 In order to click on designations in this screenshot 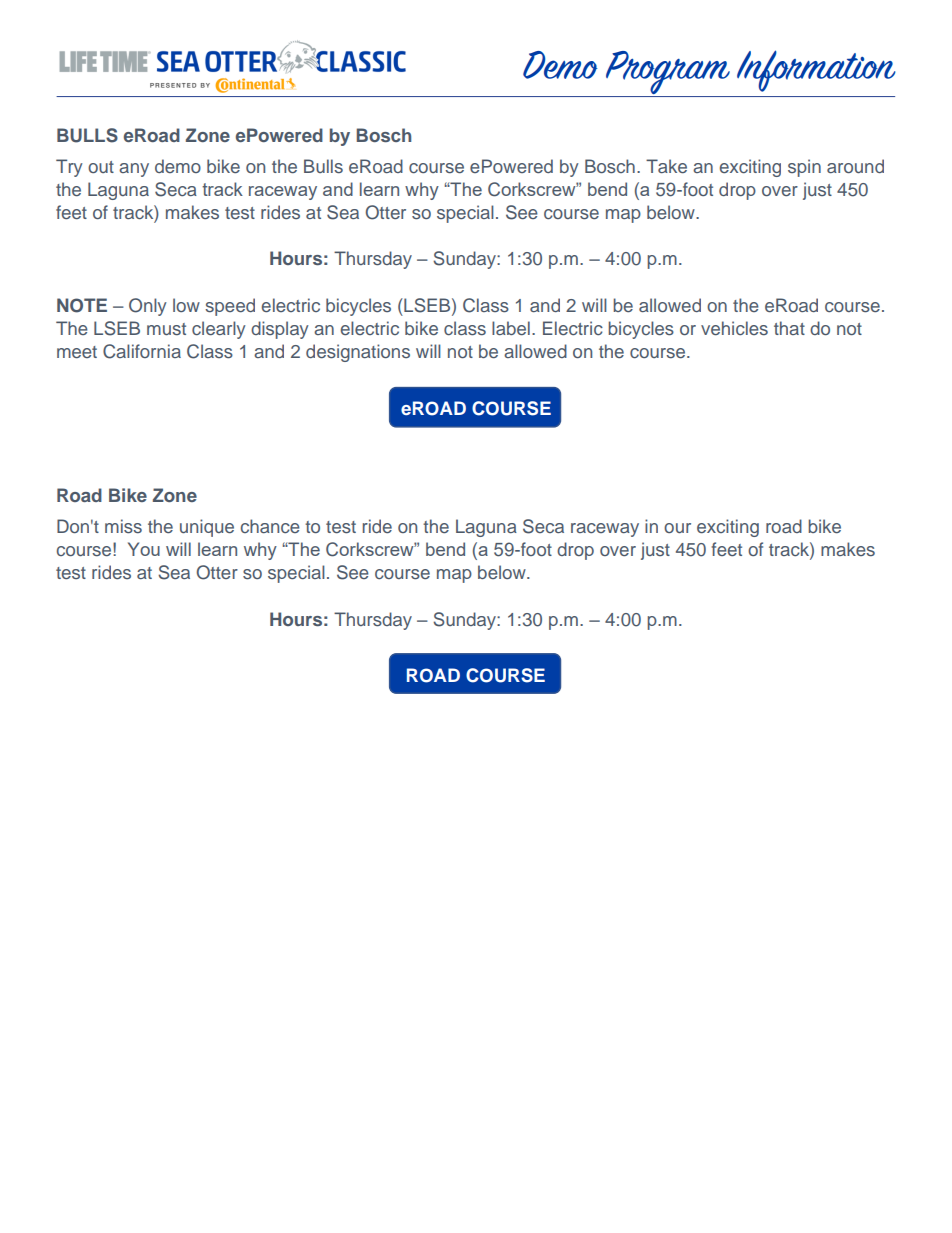, I will do `click(358, 353)`.
